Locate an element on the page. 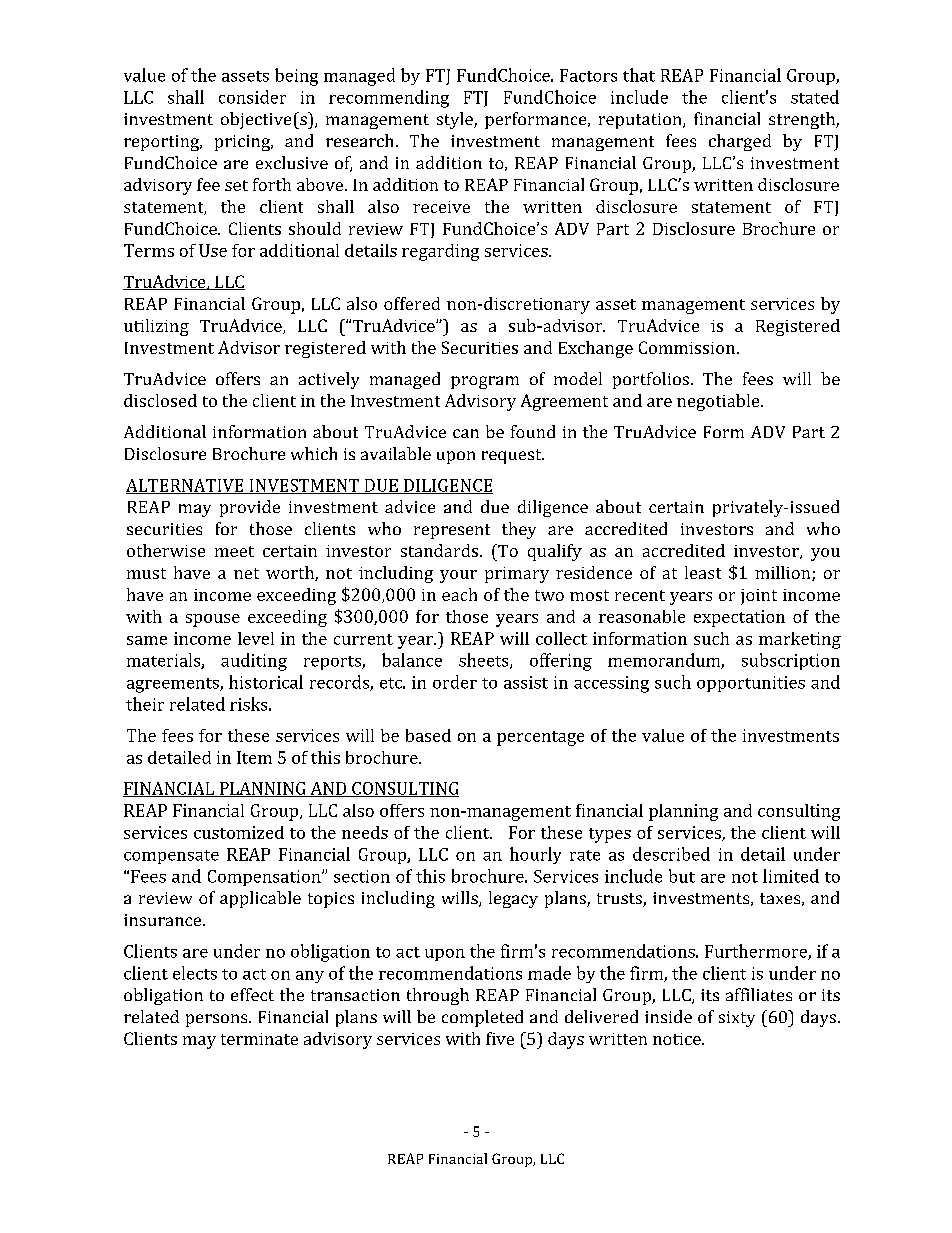 This image has height=1233, width=952. style is located at coordinates (456, 120).
